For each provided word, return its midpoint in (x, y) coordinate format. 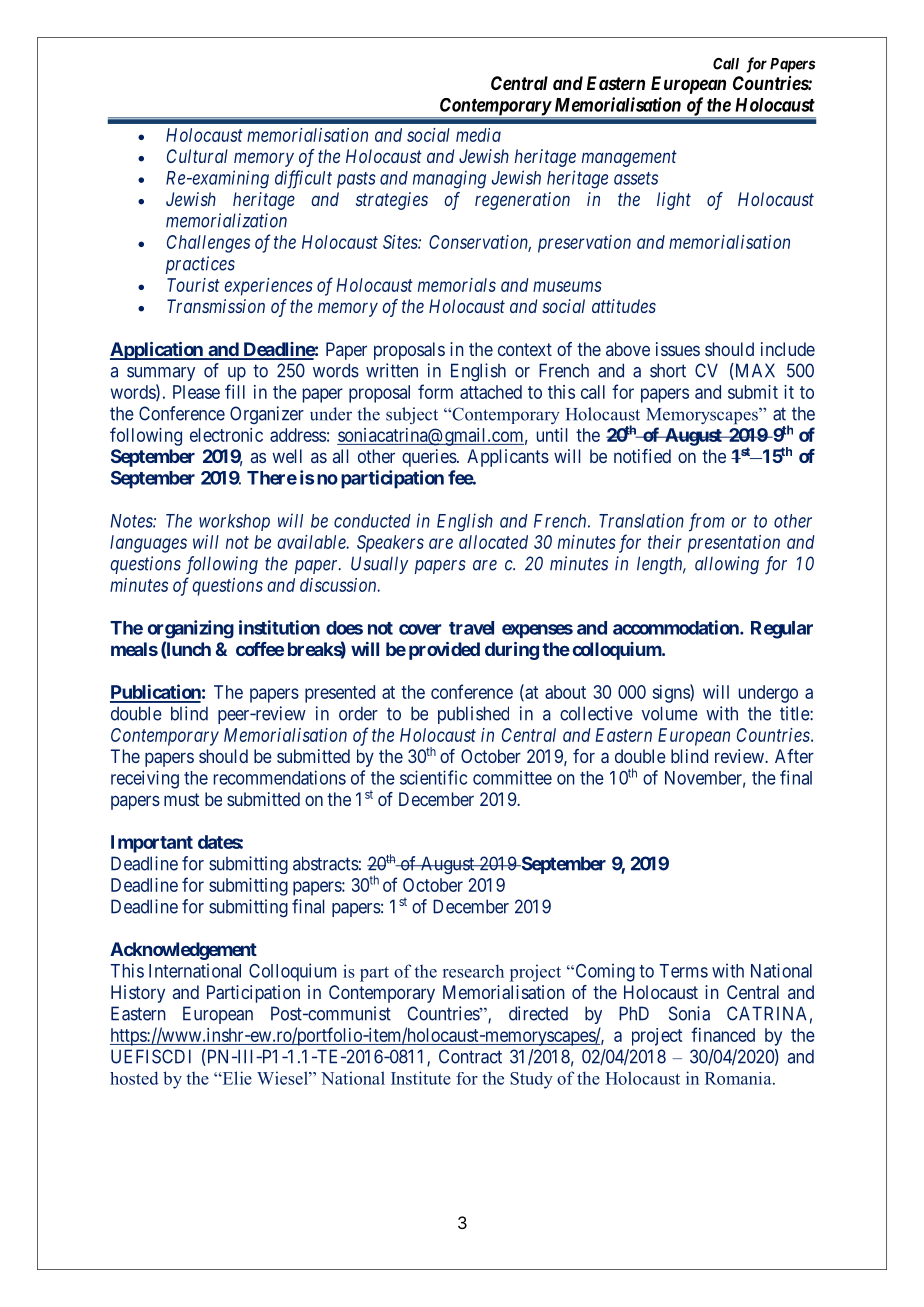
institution (279, 627)
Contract (470, 1056)
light (674, 201)
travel (471, 628)
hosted (134, 1078)
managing (449, 179)
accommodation (677, 627)
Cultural (197, 156)
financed (723, 1034)
